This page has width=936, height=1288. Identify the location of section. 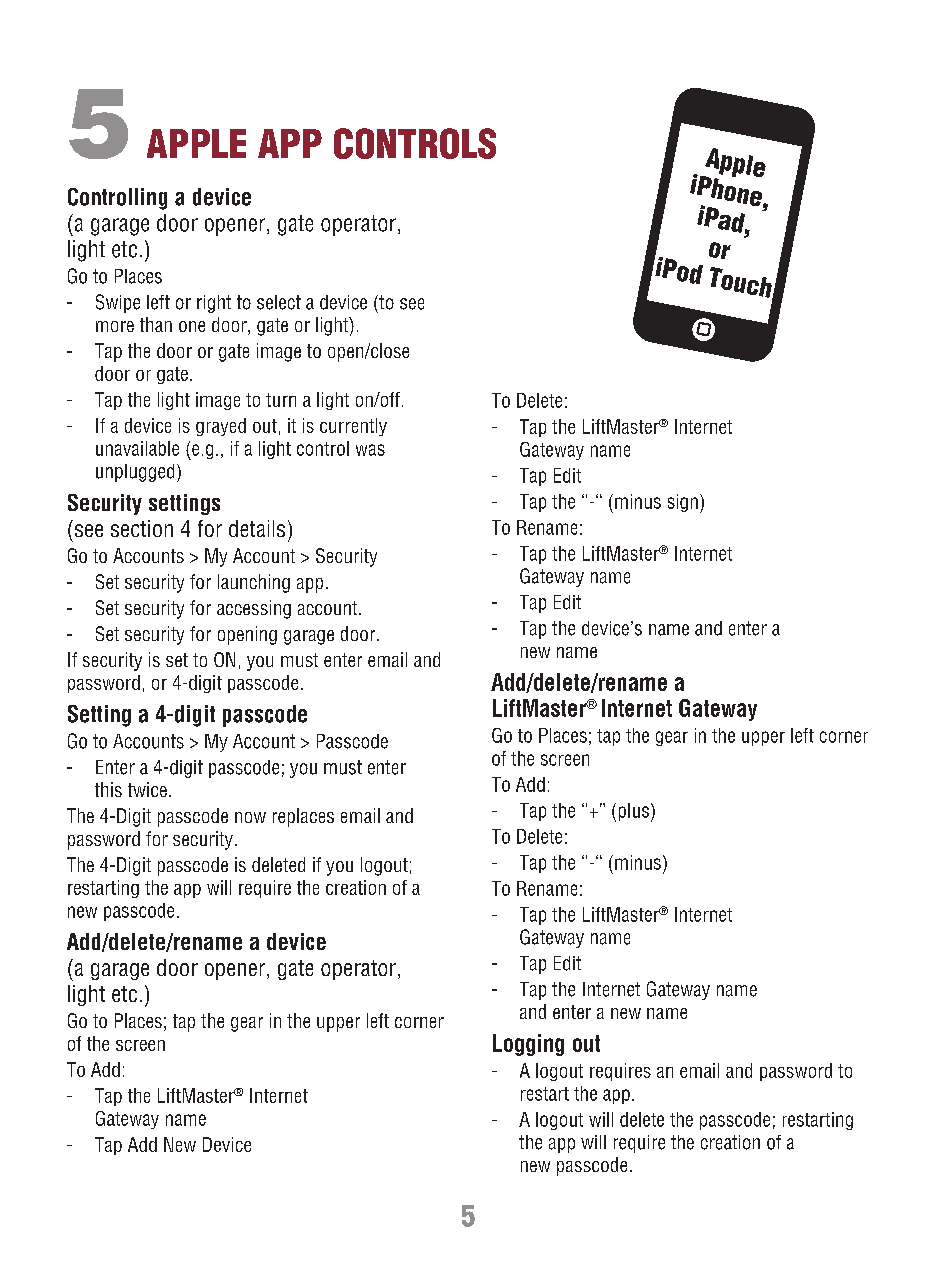
(142, 528).
